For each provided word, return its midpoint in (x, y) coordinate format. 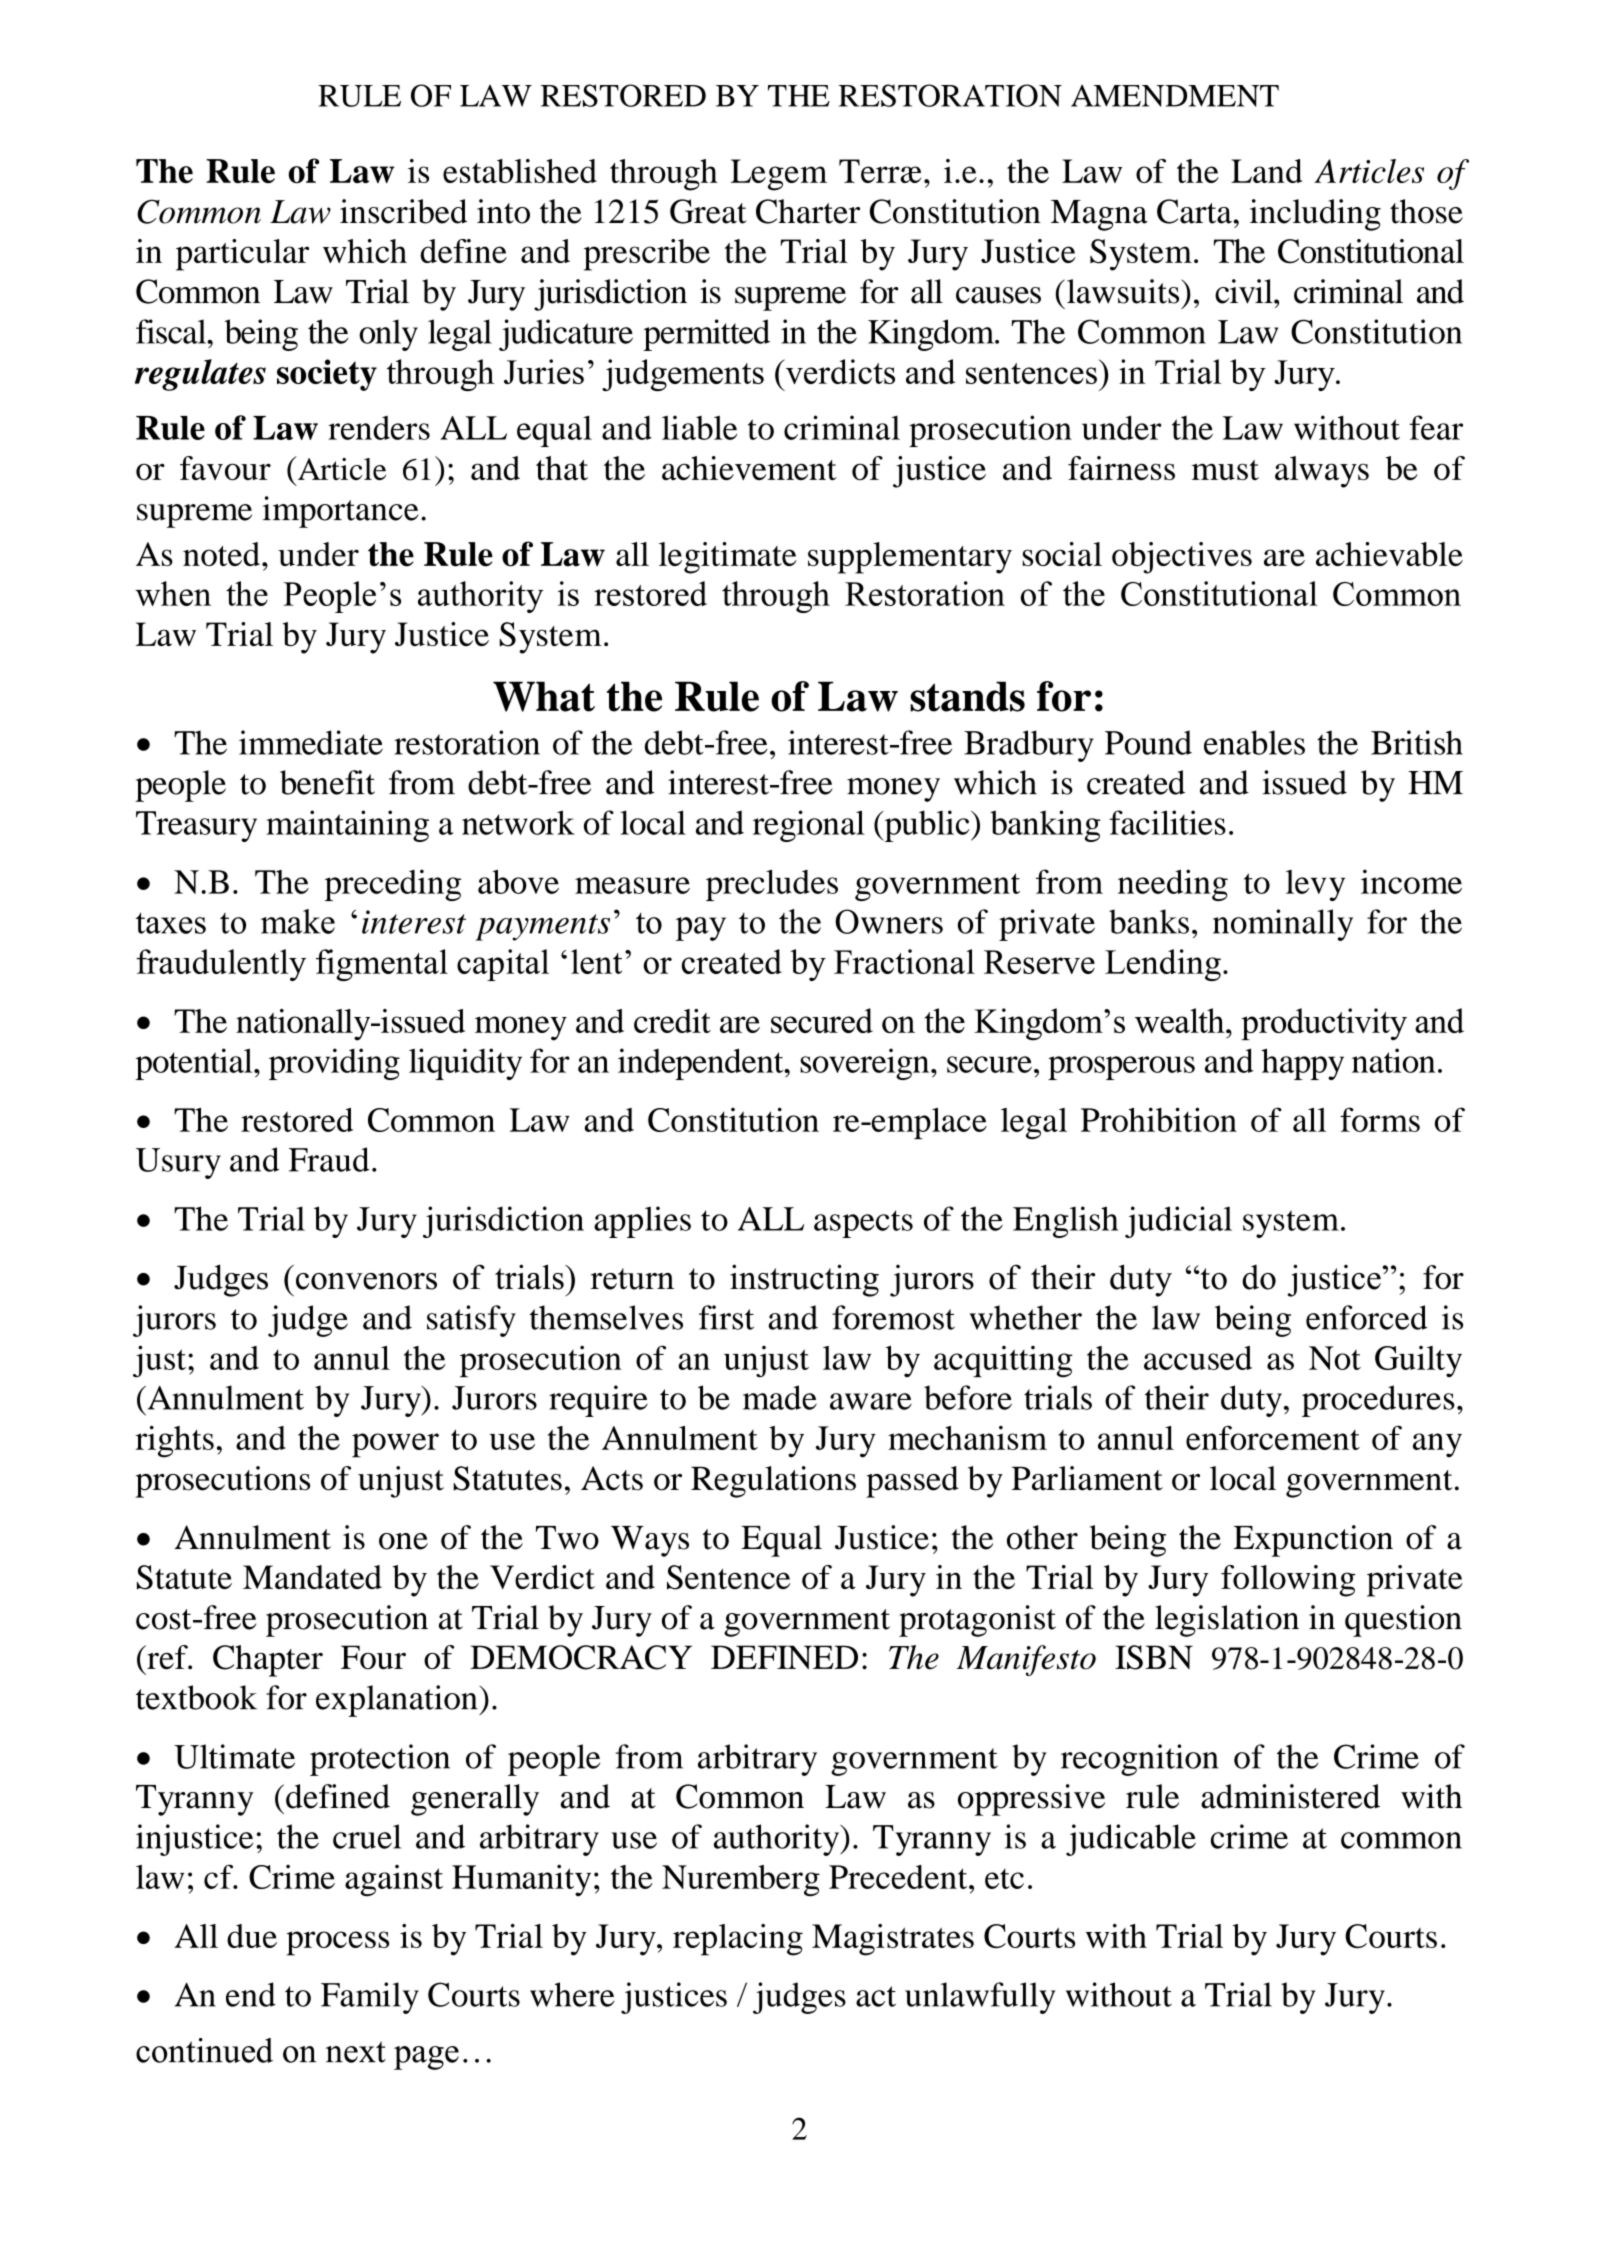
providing (334, 1064)
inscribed (403, 211)
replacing (738, 1940)
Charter (808, 211)
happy (1303, 1064)
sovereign (866, 1064)
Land (1266, 171)
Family (370, 1998)
